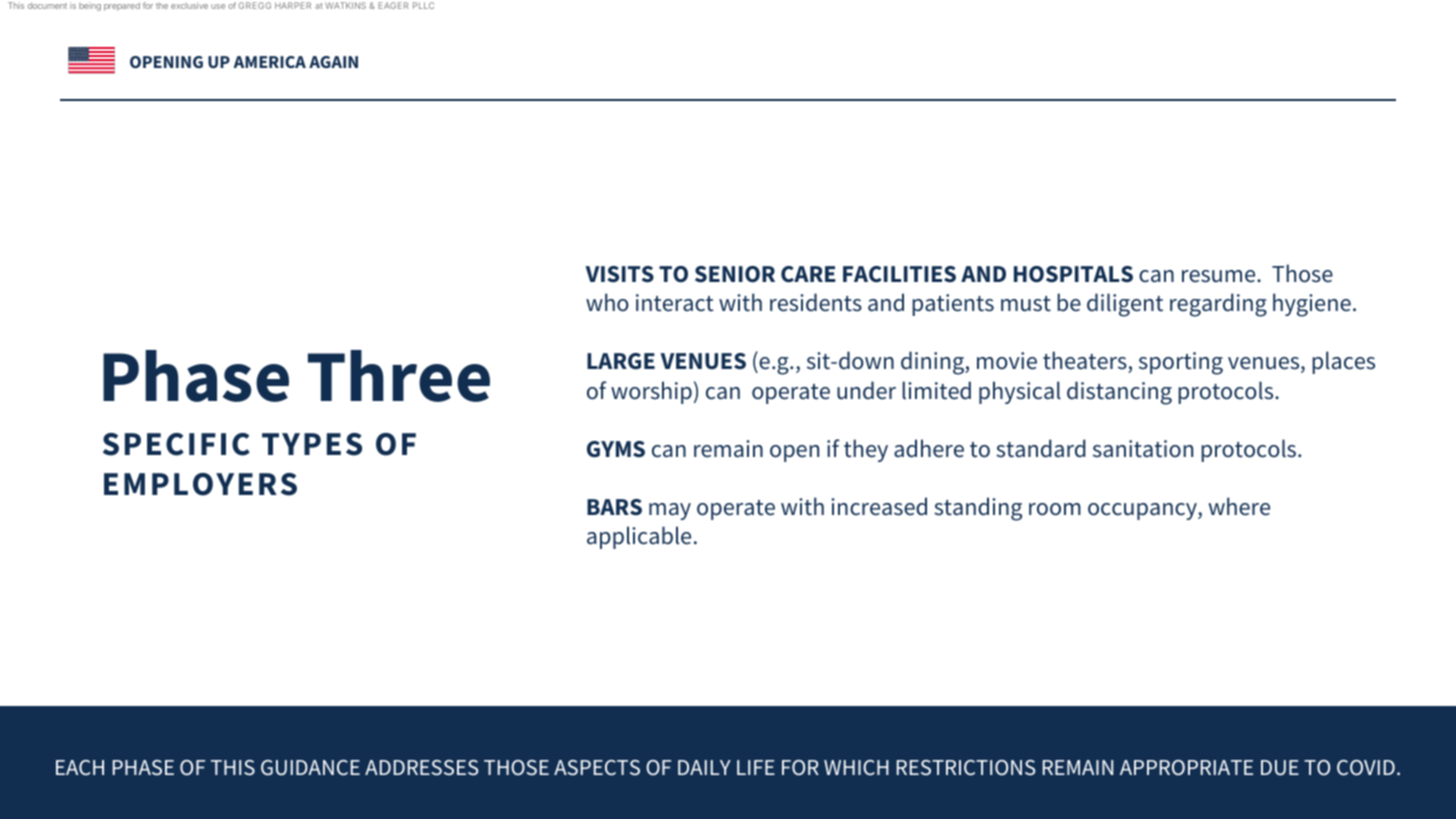  What do you see at coordinates (670, 511) in the screenshot?
I see `may` at bounding box center [670, 511].
